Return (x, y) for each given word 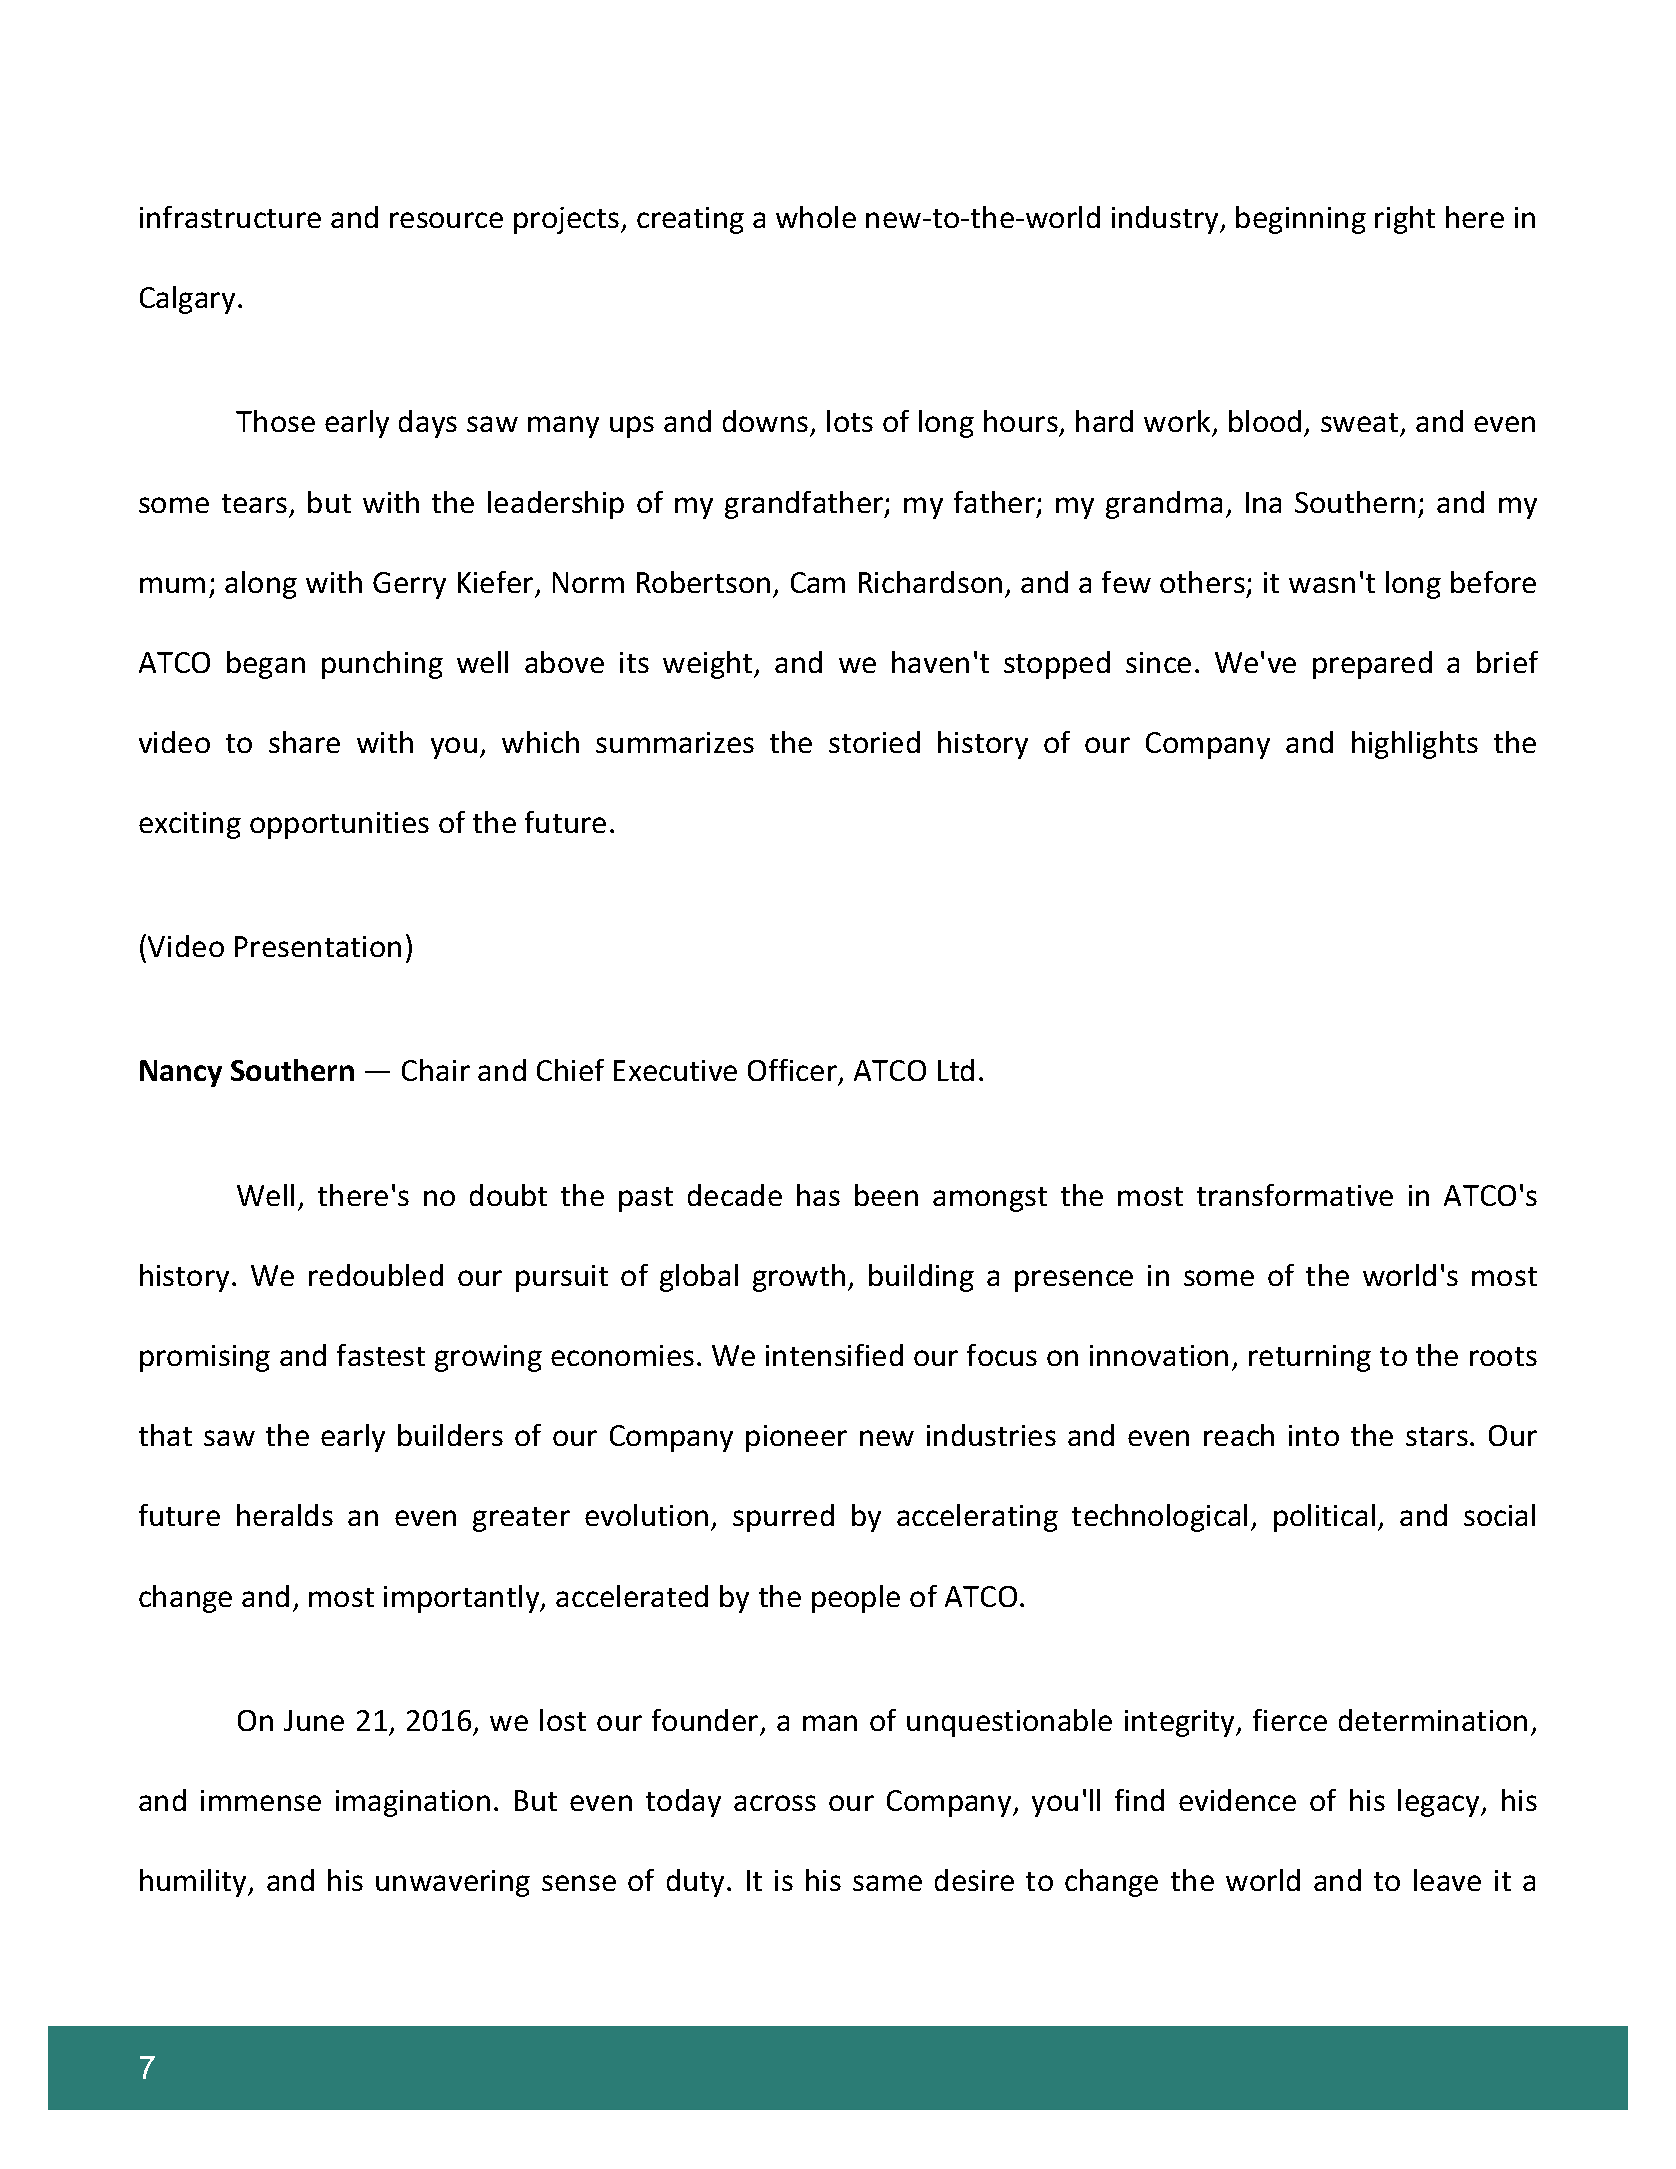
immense (261, 1800)
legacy (1440, 1803)
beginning (1301, 220)
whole (816, 217)
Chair (436, 1070)
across (775, 1803)
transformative (1295, 1195)
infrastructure (230, 217)
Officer (794, 1072)
